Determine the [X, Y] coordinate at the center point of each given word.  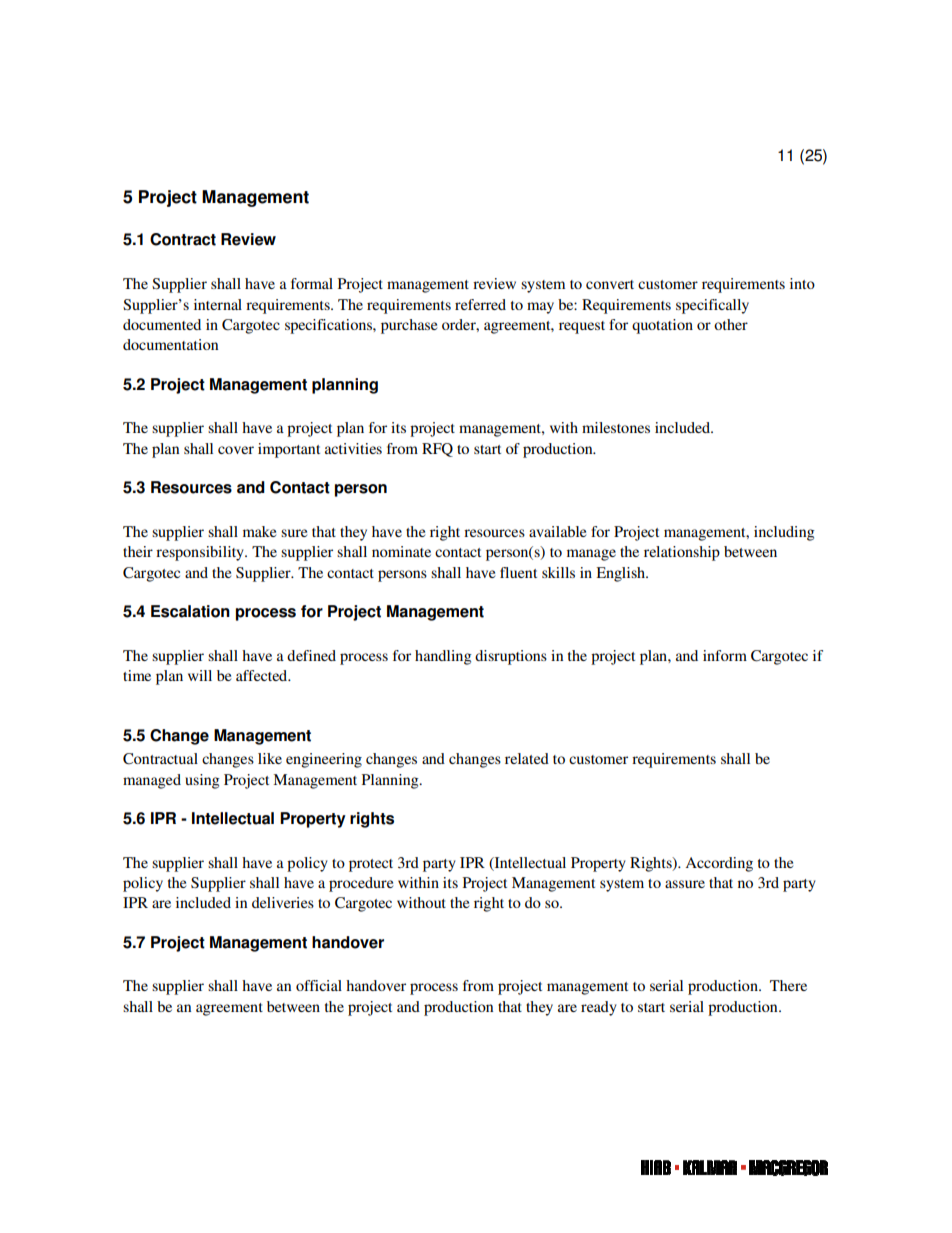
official [319, 985]
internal [218, 304]
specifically [712, 306]
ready [599, 1008]
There [788, 985]
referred [480, 304]
